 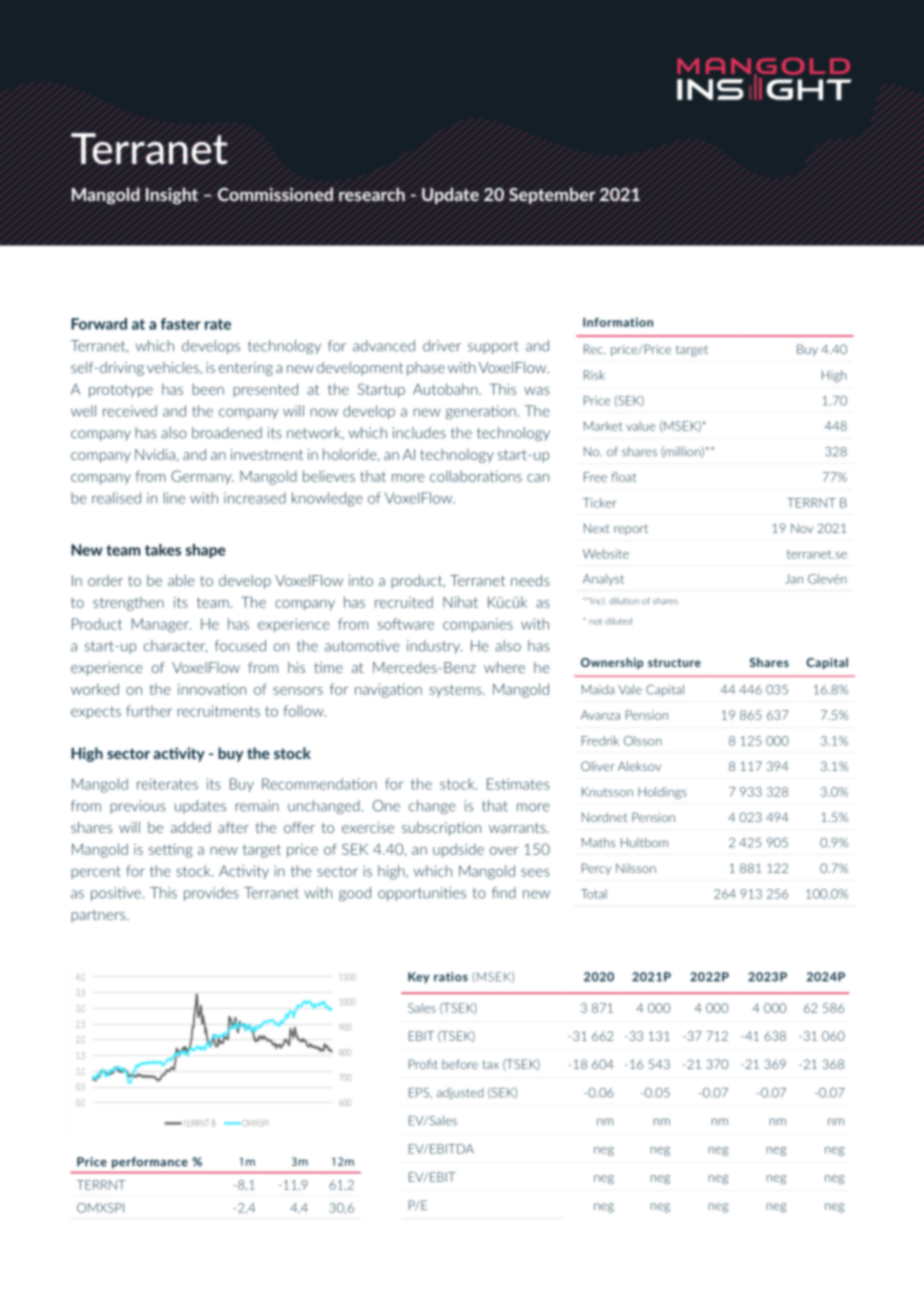 What do you see at coordinates (212, 689) in the page?
I see `innovation` at bounding box center [212, 689].
